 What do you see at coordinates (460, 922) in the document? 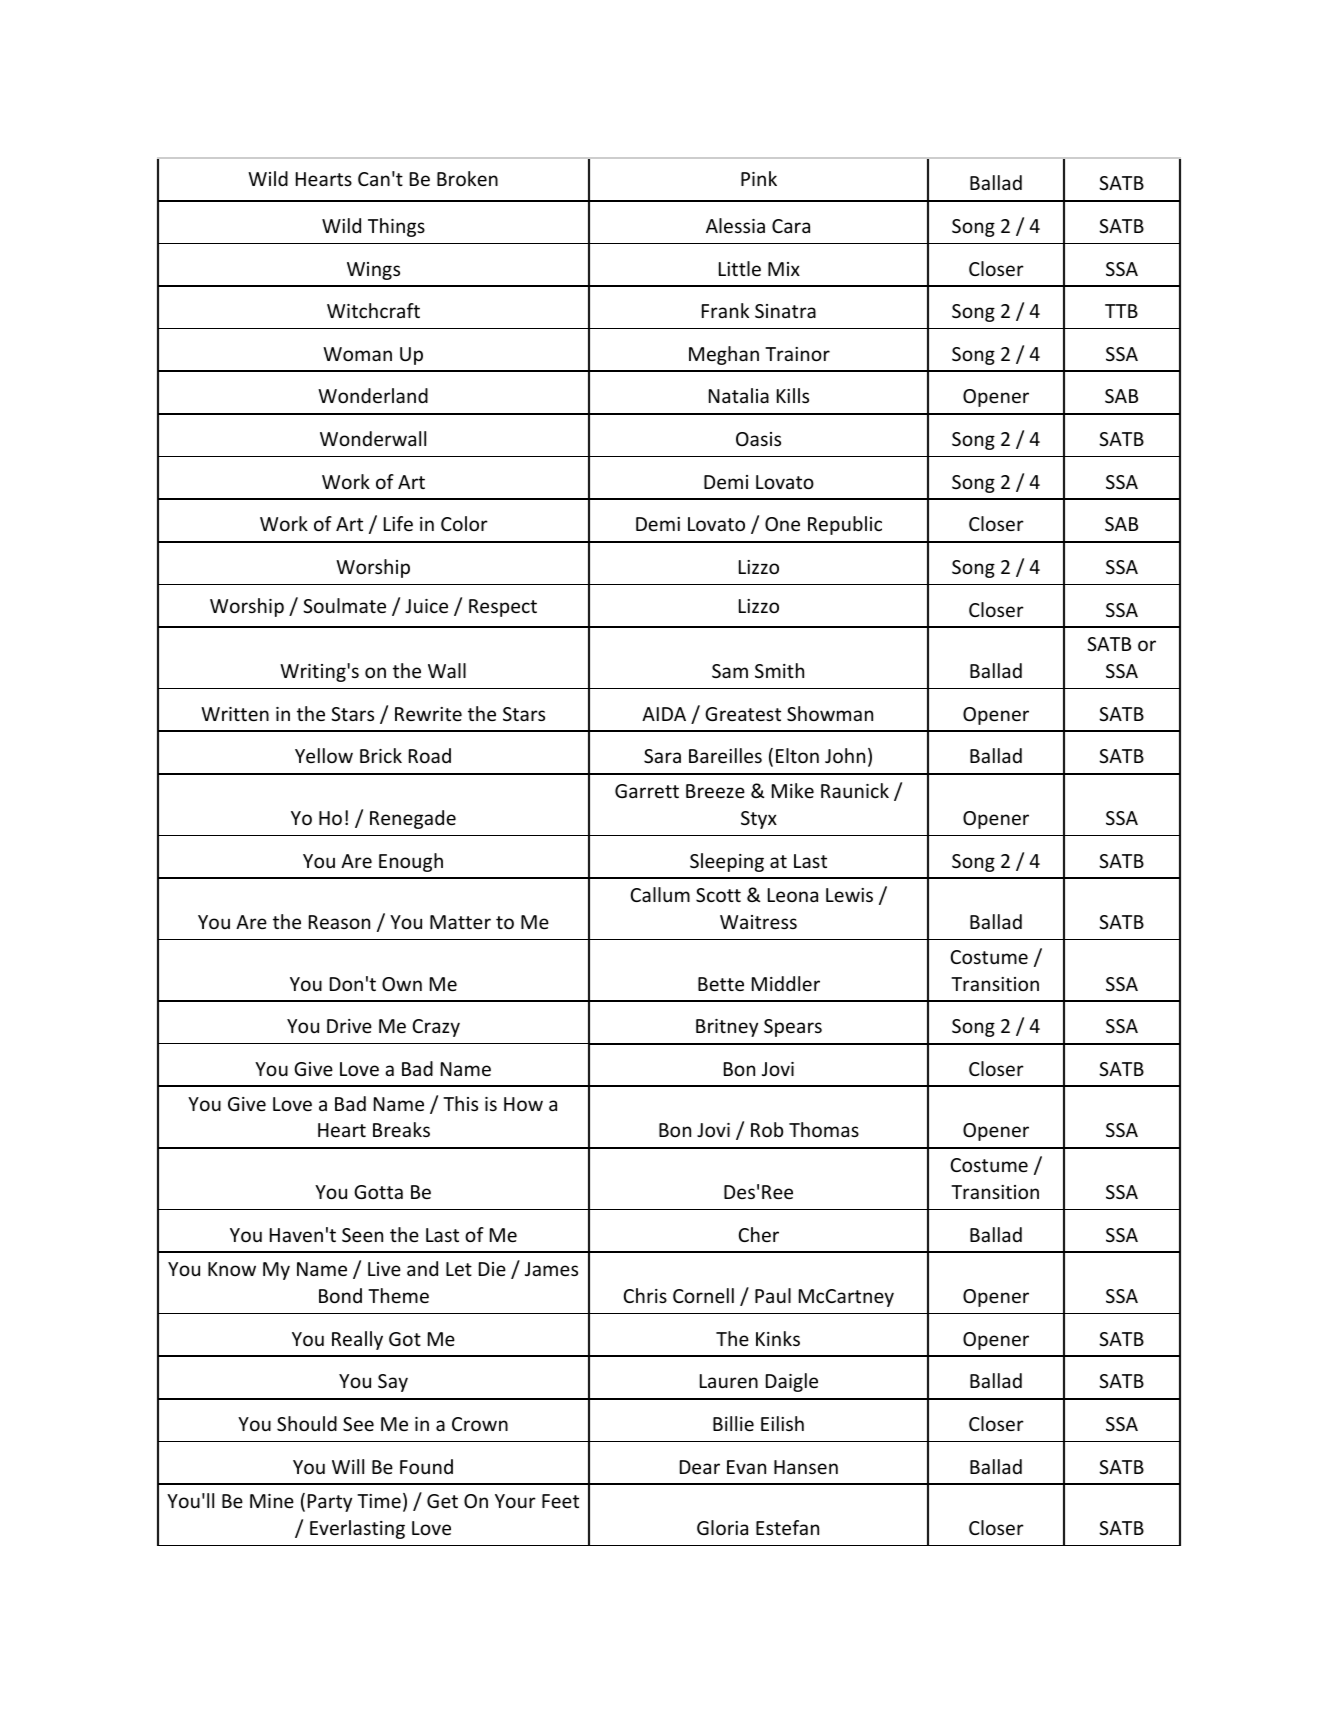
I see `Matter` at bounding box center [460, 922].
